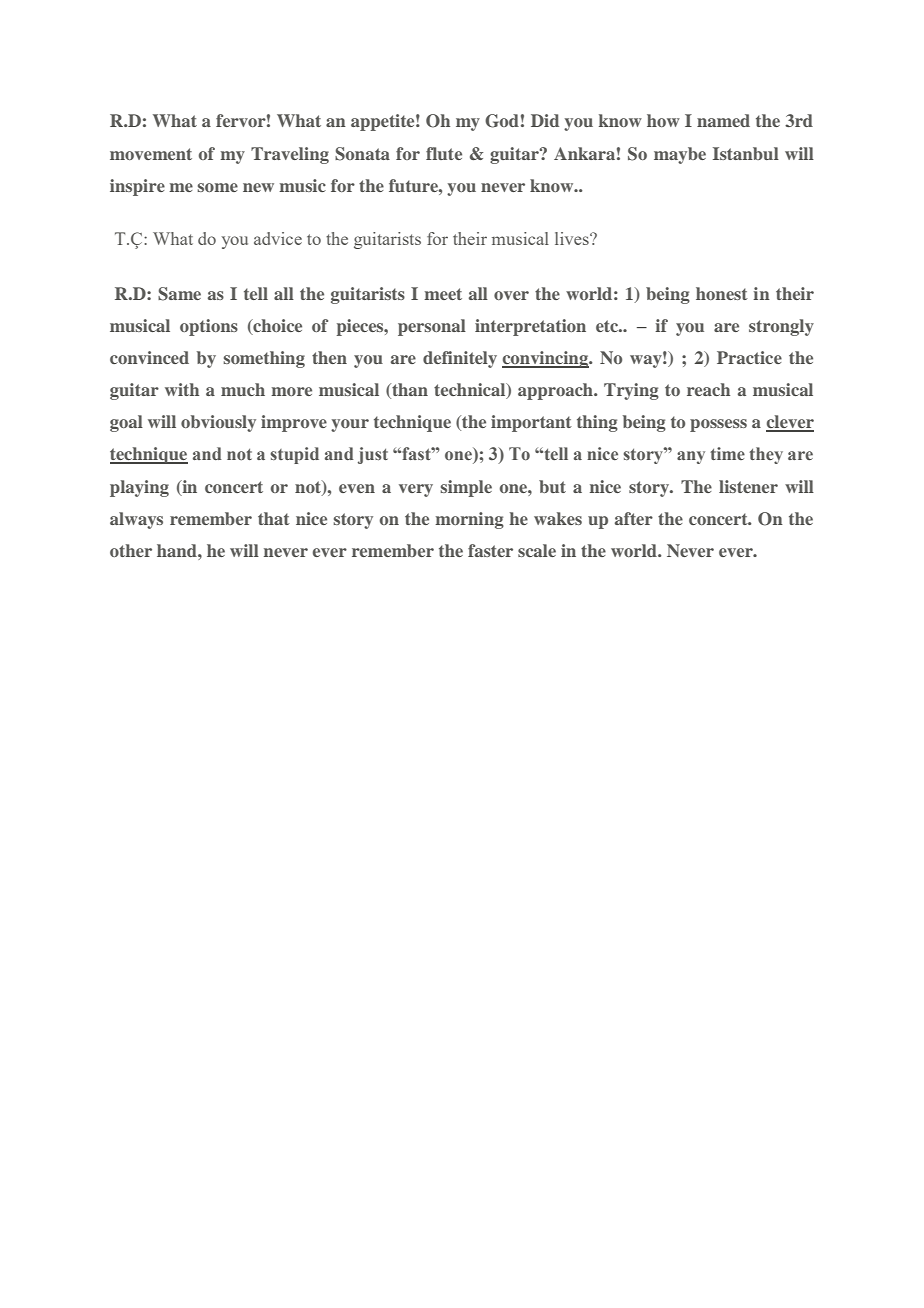 This image has height=1308, width=924. I want to click on honest, so click(722, 293).
